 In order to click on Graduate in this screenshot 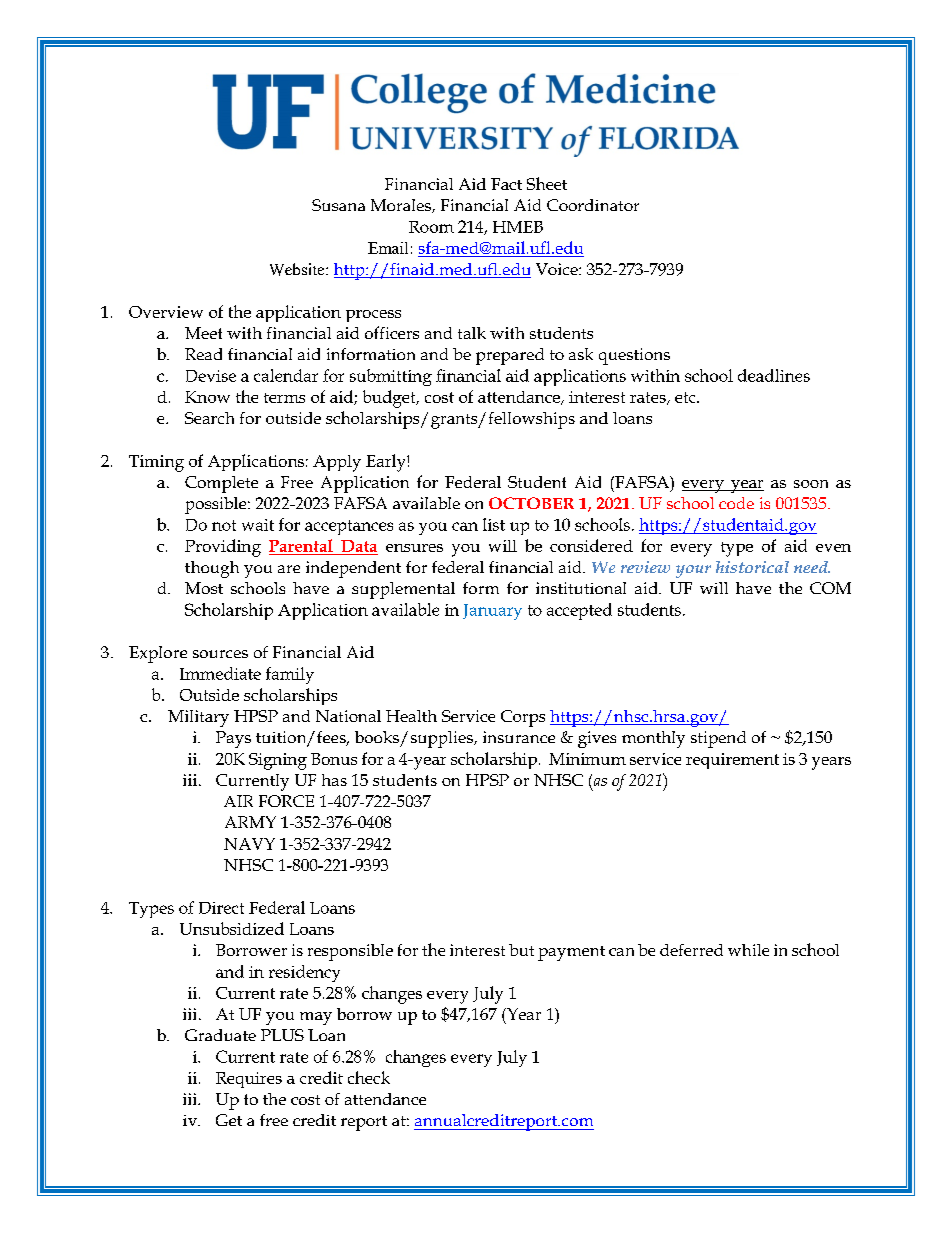, I will do `click(220, 1035)`.
